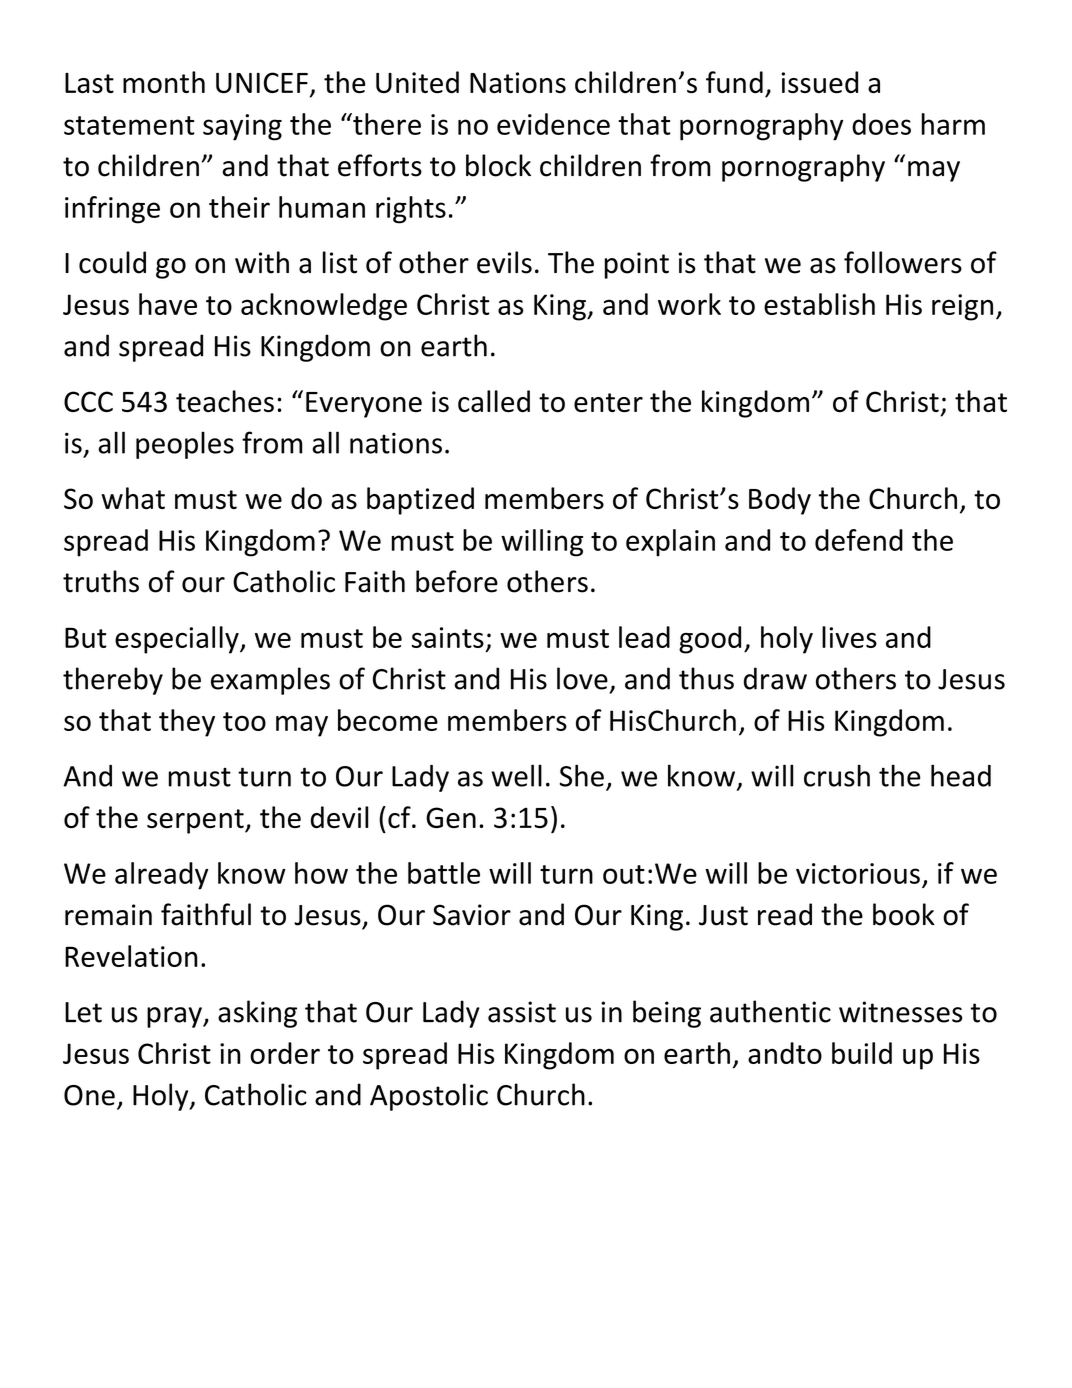 The width and height of the document is (1072, 1388). Describe the element at coordinates (175, 1017) in the document. I see `pray` at that location.
